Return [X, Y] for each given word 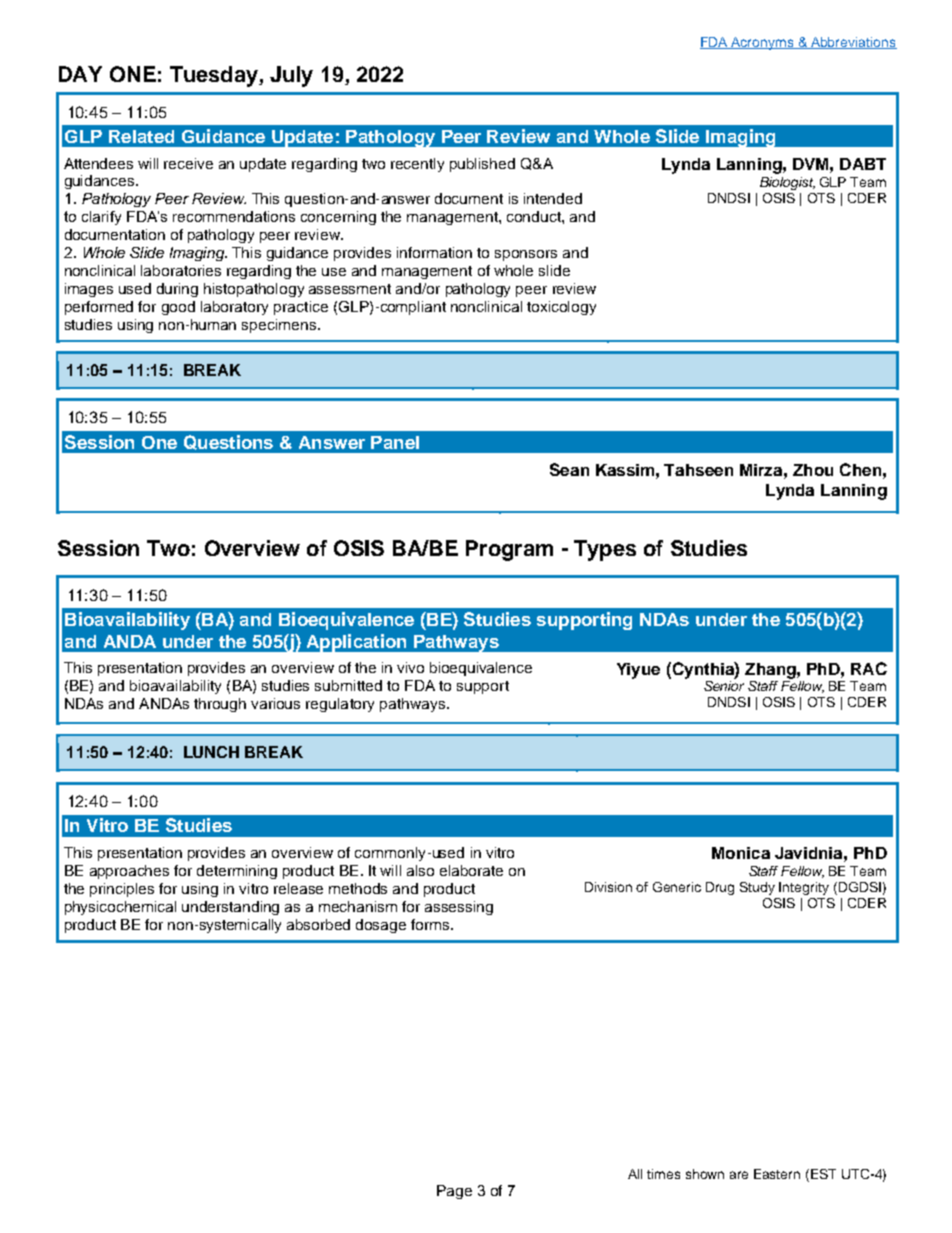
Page [454, 1192]
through [220, 705]
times [663, 1174]
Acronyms [763, 43]
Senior [724, 686]
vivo [410, 667]
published [482, 165]
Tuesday [215, 76]
